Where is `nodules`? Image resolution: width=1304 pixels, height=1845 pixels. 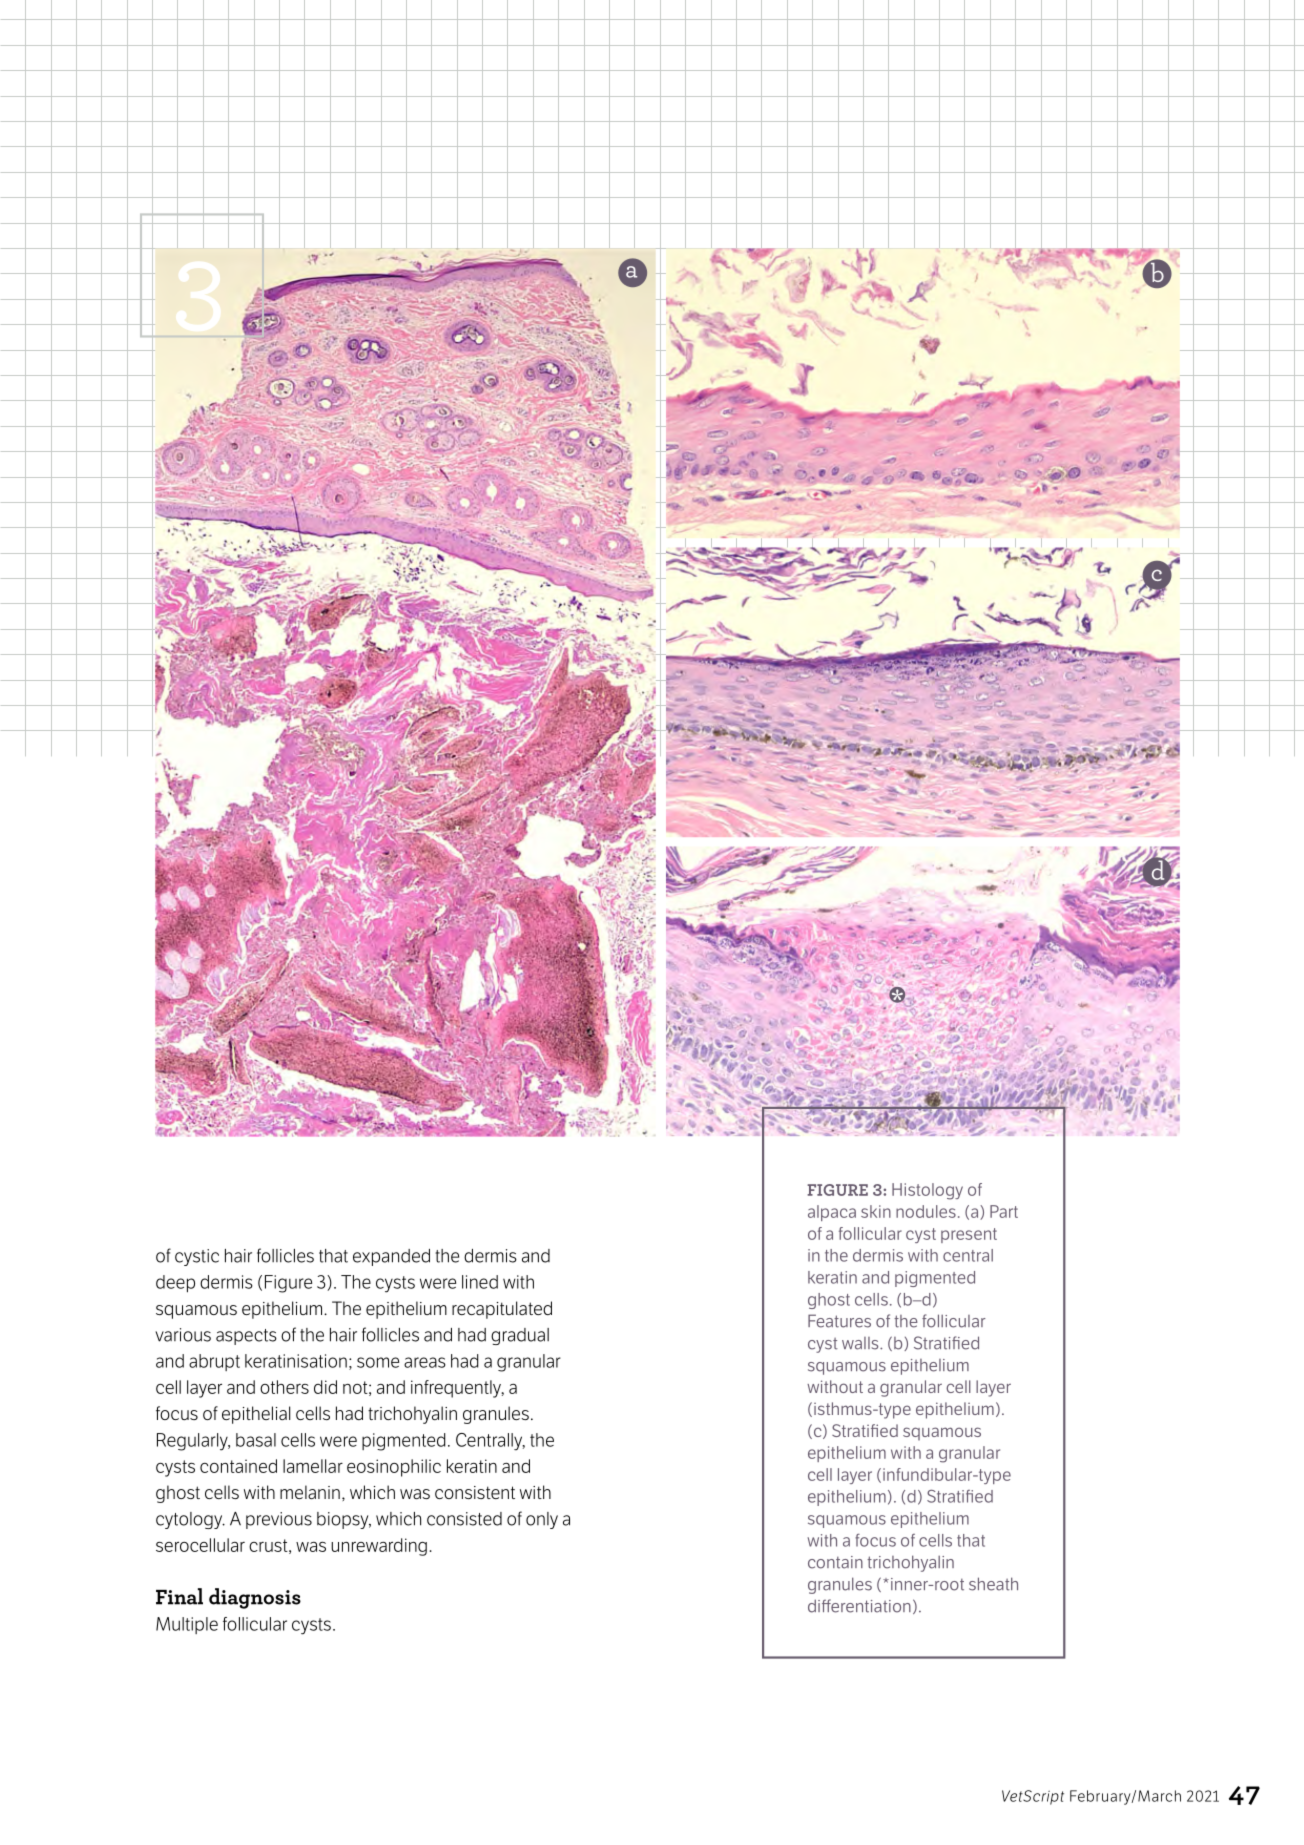 nodules is located at coordinates (926, 1211).
